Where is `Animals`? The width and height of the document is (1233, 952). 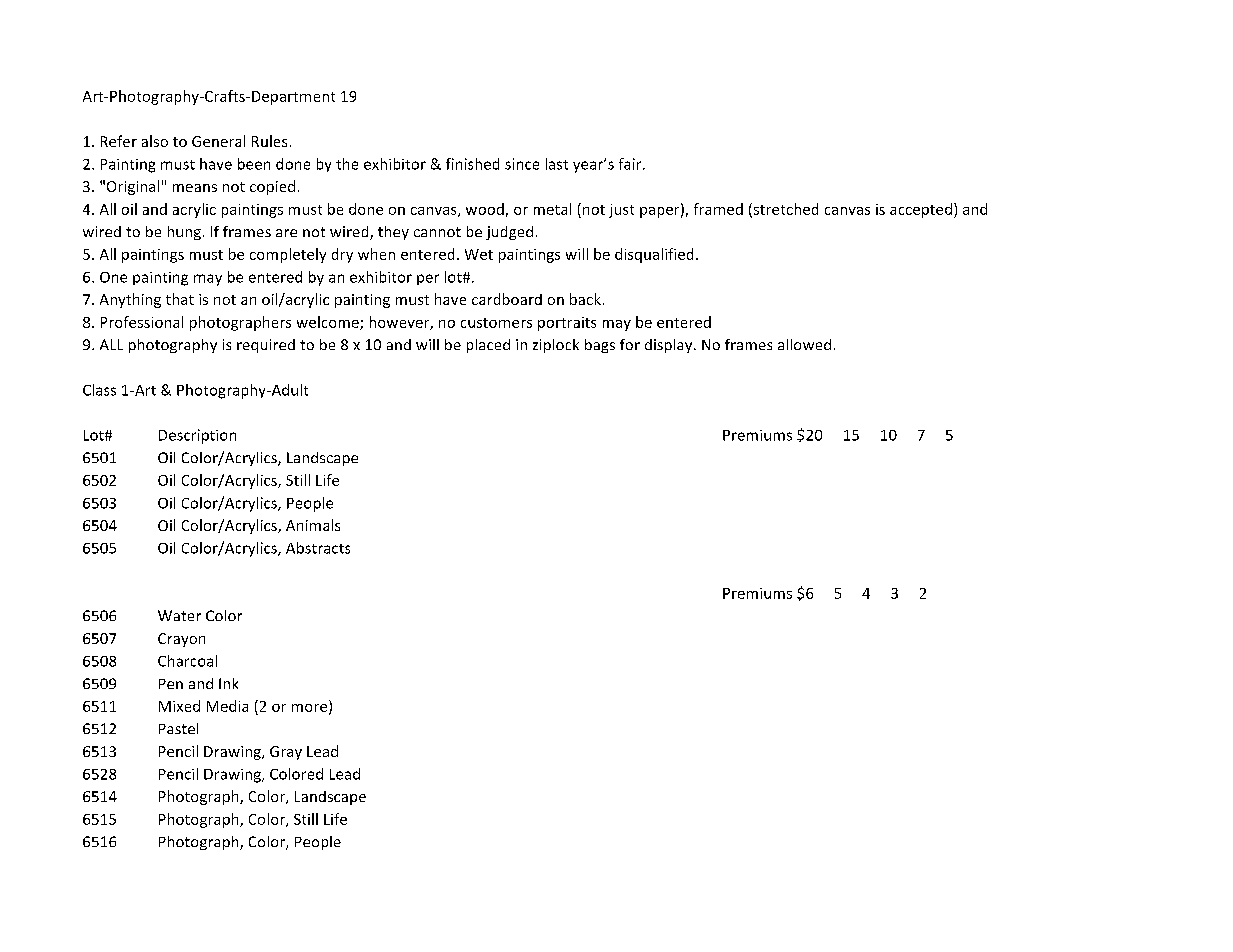 Animals is located at coordinates (313, 525).
